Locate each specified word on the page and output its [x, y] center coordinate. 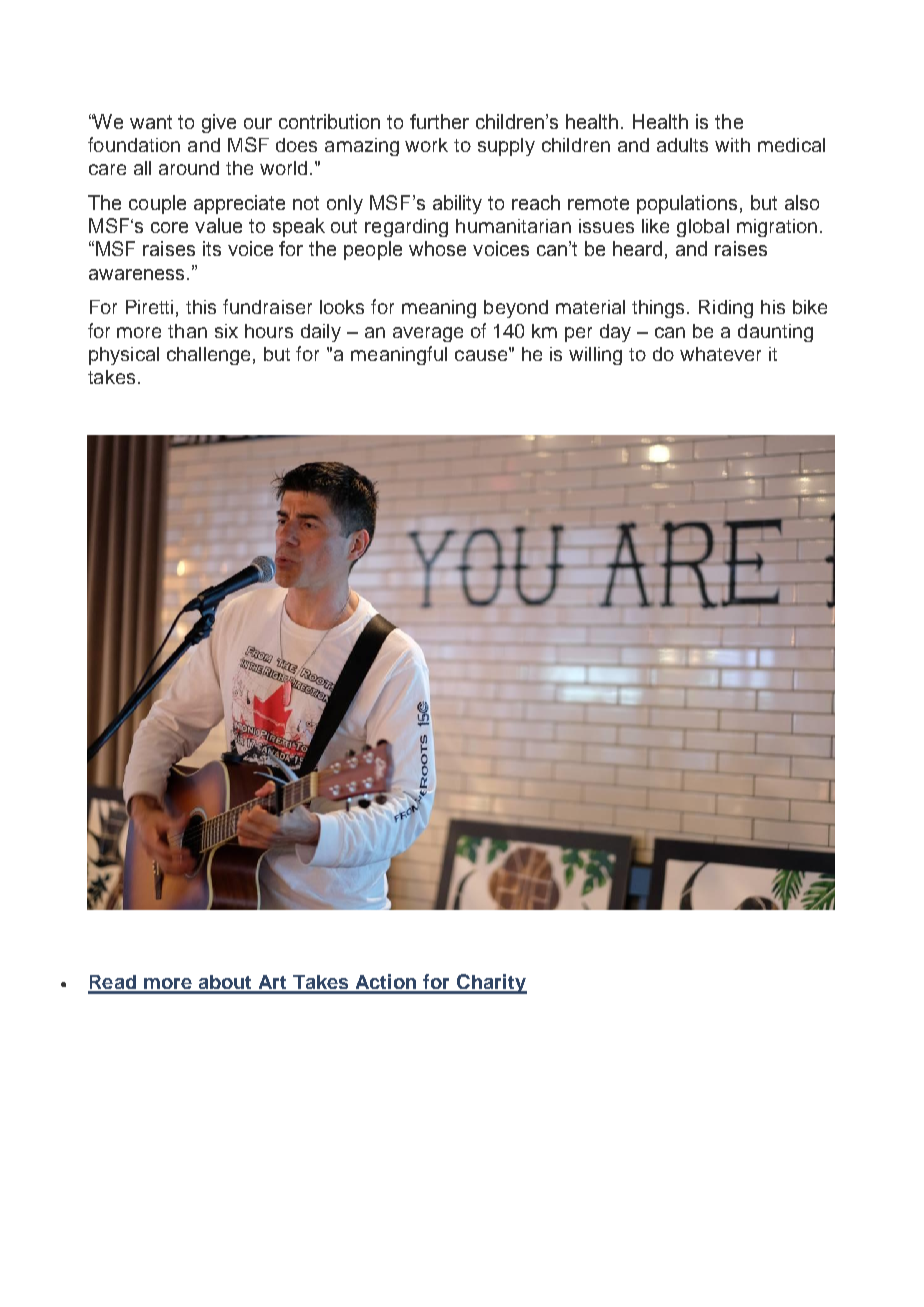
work [426, 145]
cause [482, 354]
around [189, 168]
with [732, 145]
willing [595, 356]
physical [124, 356]
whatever [720, 354]
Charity [491, 984]
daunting [775, 333]
